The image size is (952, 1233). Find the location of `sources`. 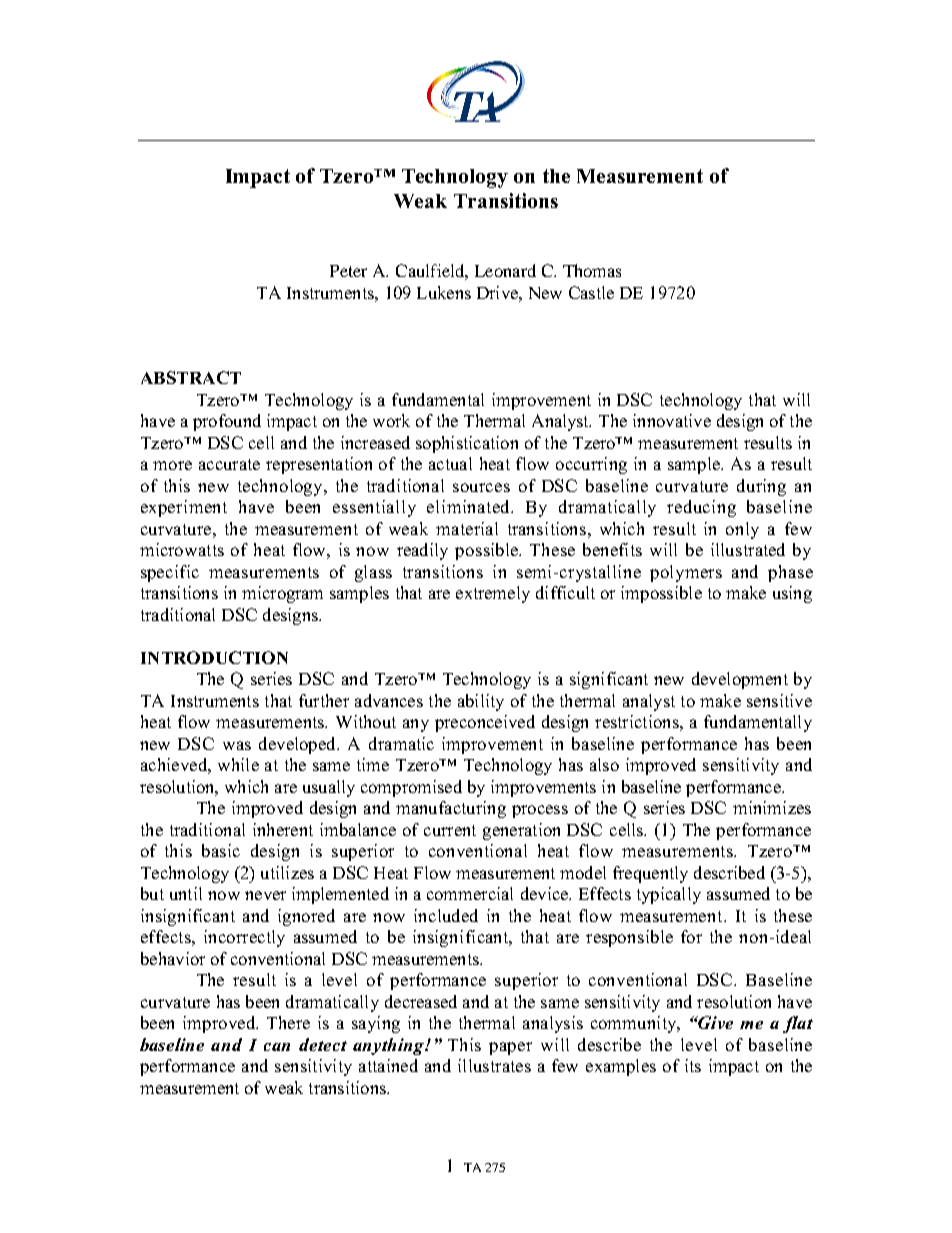

sources is located at coordinates (481, 487).
